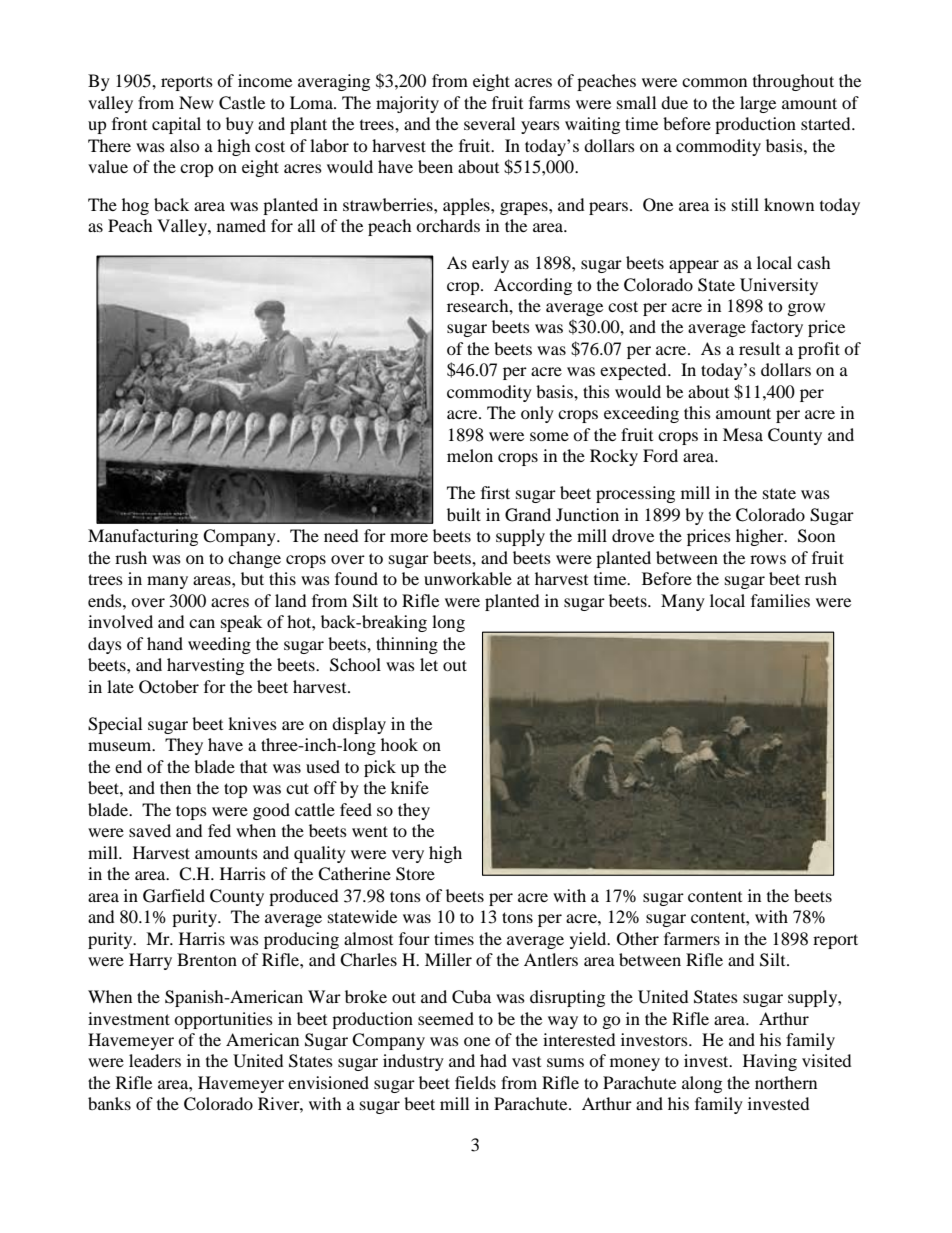  What do you see at coordinates (252, 578) in the document?
I see `but` at bounding box center [252, 578].
